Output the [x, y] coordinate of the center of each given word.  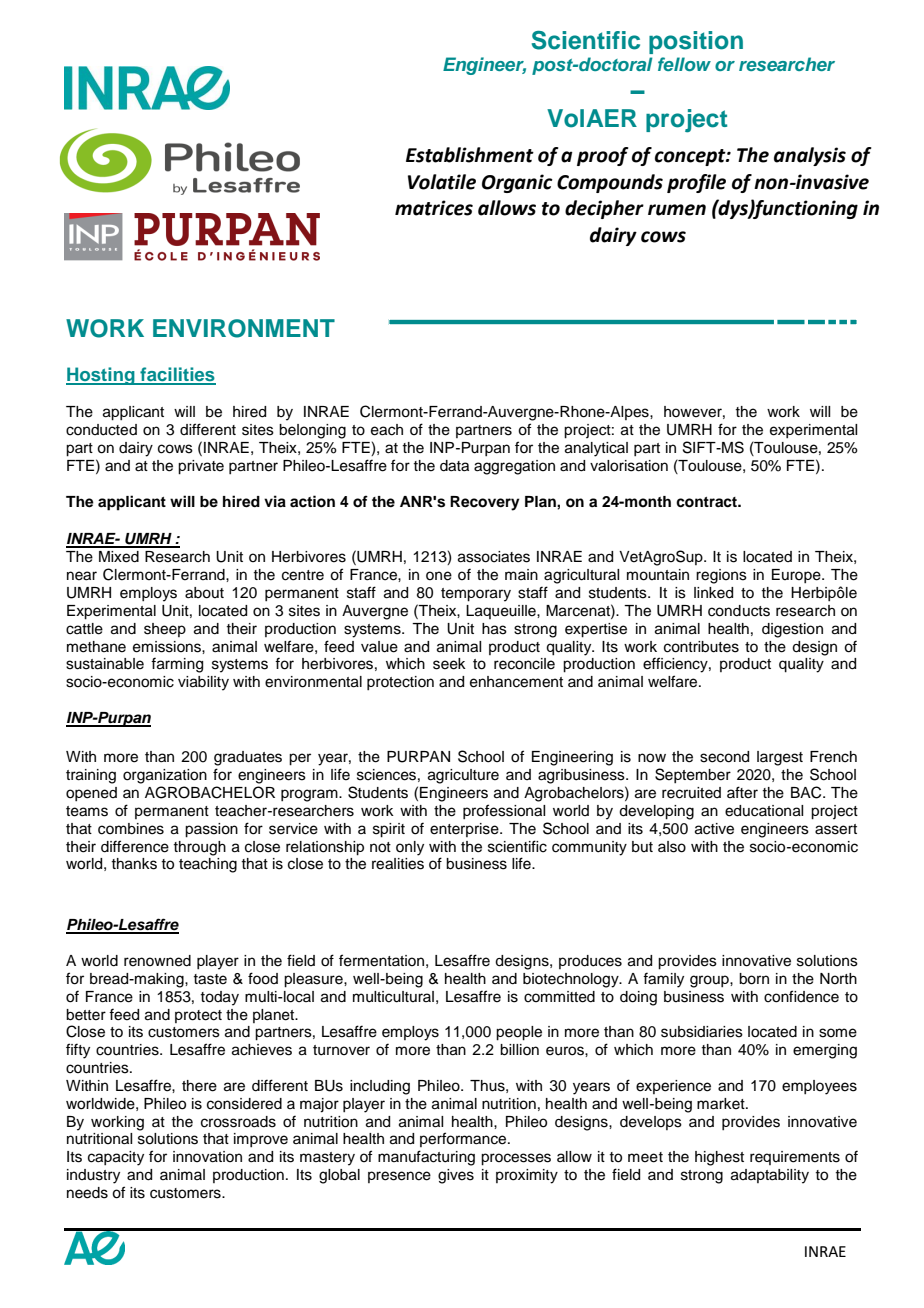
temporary [476, 595]
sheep [165, 630]
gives [456, 1176]
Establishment [470, 155]
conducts [739, 611]
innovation [207, 1157]
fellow [684, 64]
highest [719, 1158]
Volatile [442, 182]
